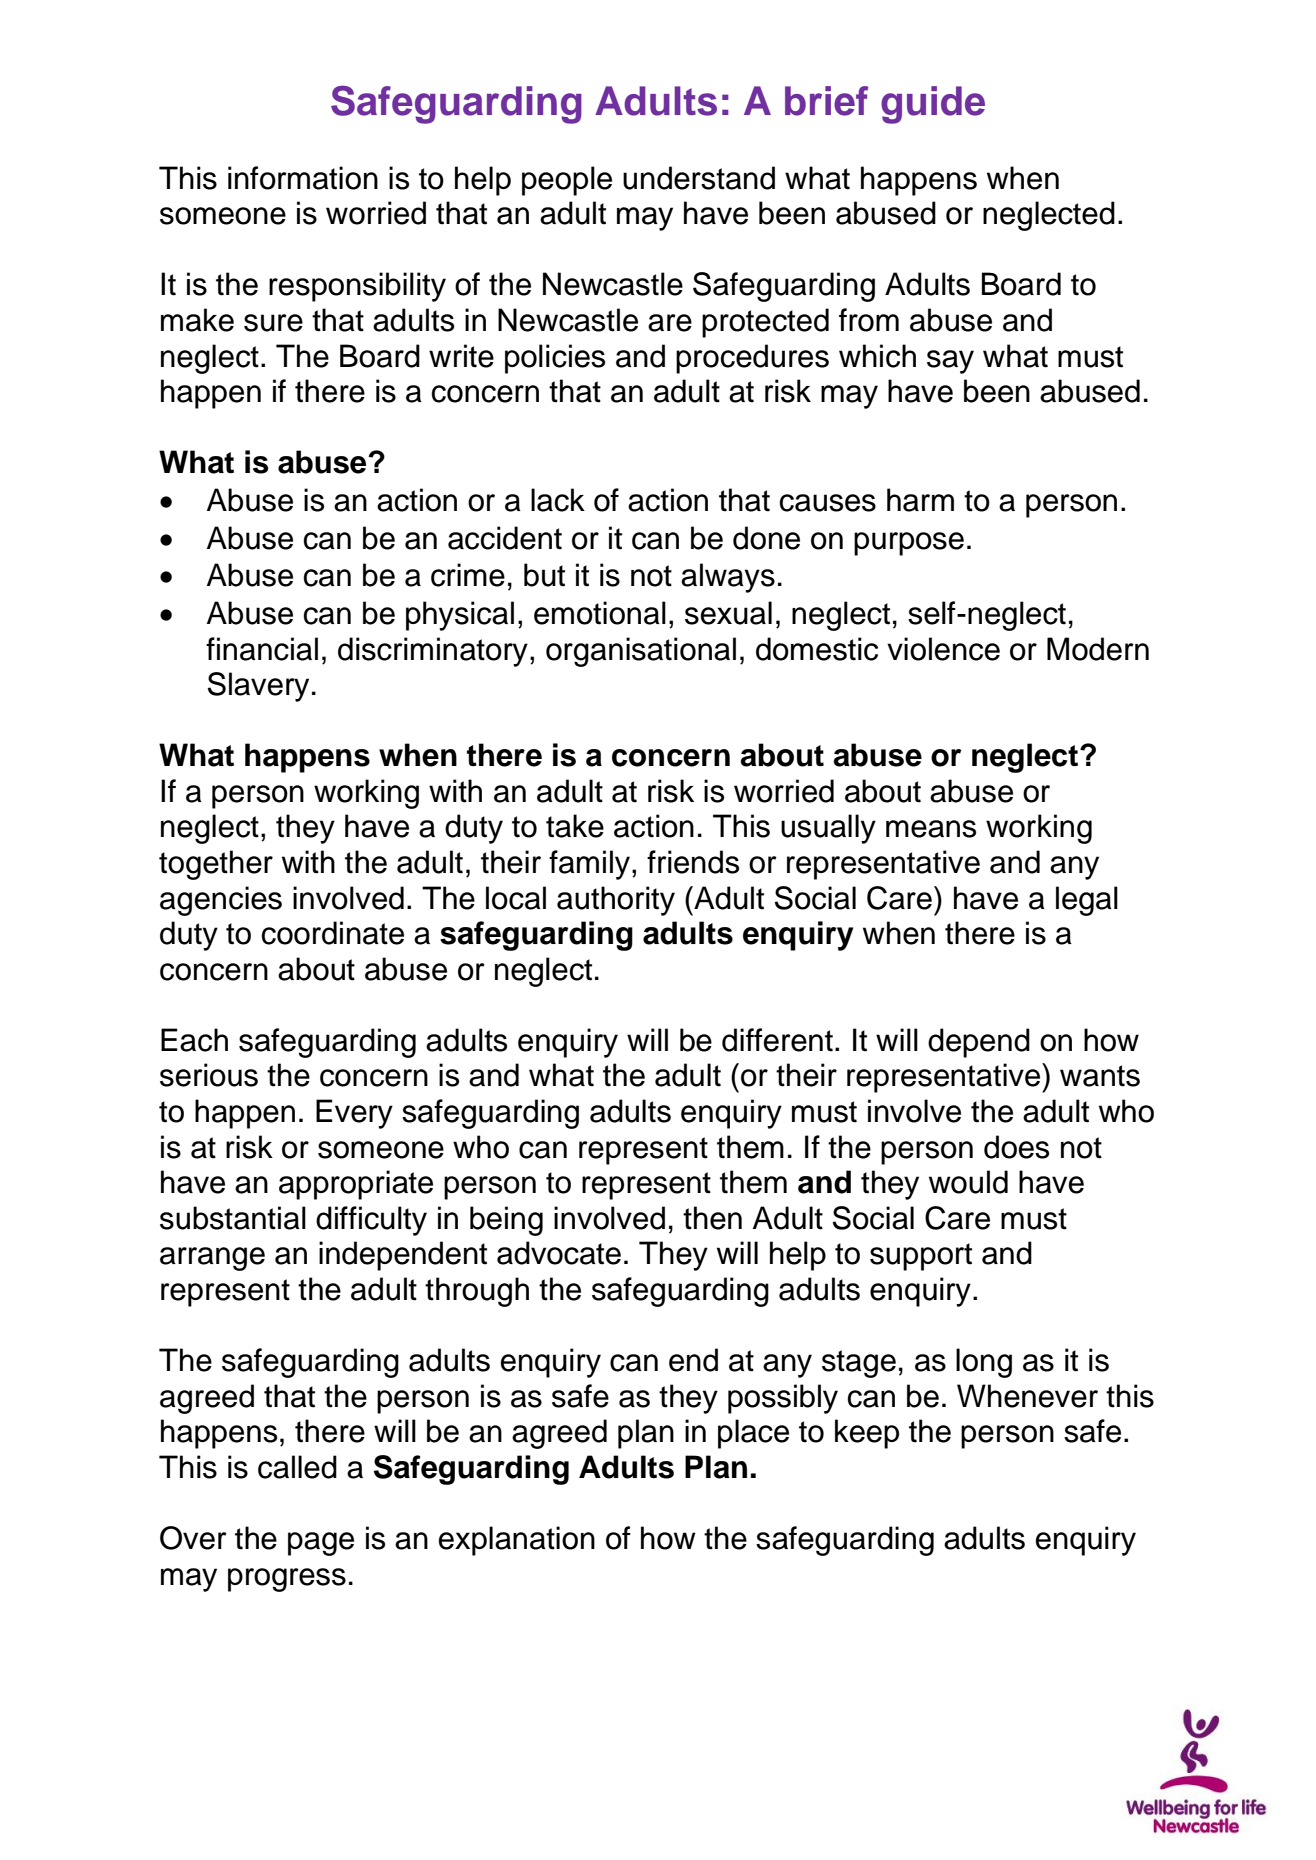 This image has width=1316, height=1860. What do you see at coordinates (931, 829) in the image?
I see `means` at bounding box center [931, 829].
